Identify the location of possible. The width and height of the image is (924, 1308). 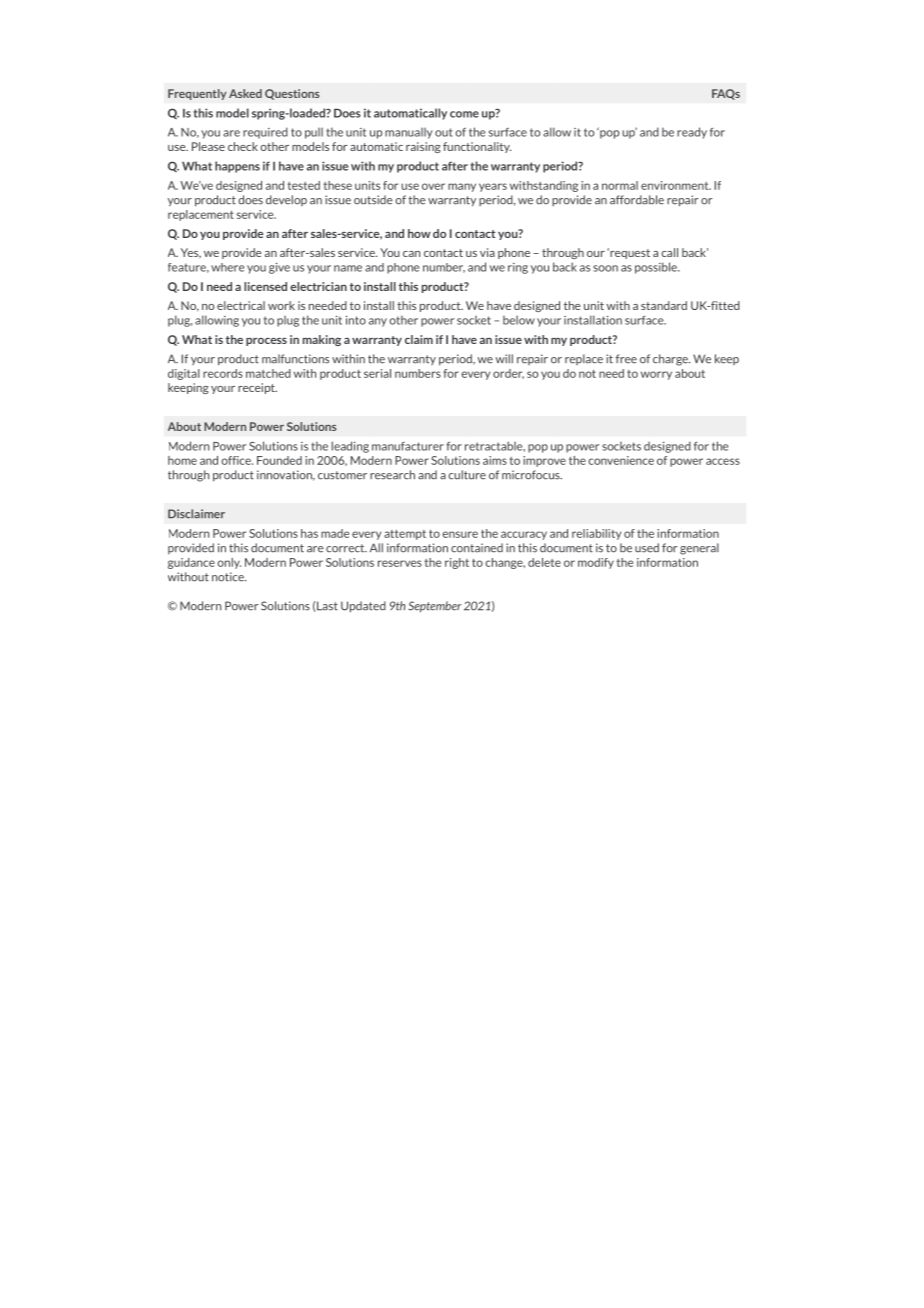
(657, 268).
